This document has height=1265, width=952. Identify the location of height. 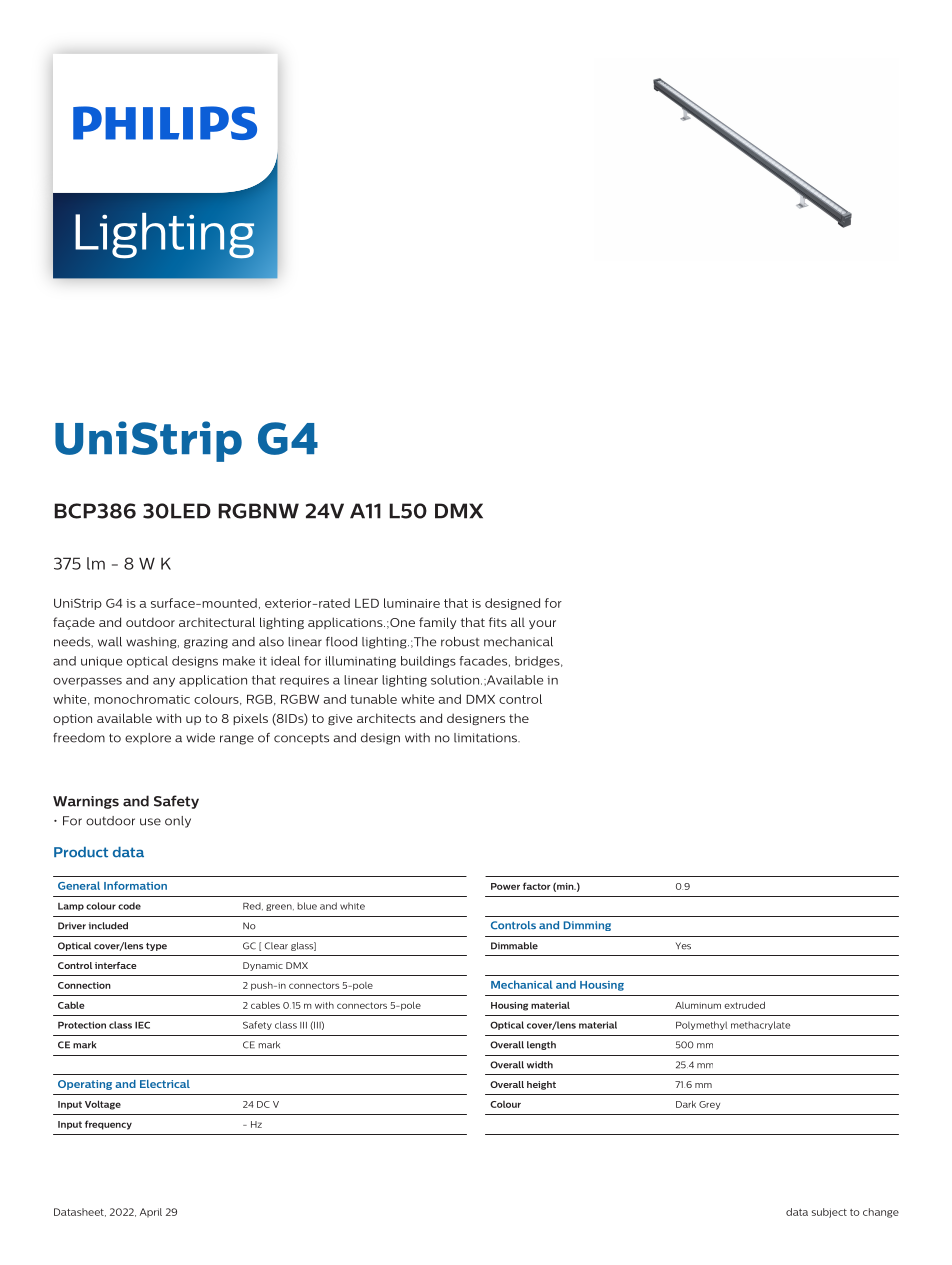
(541, 1085).
